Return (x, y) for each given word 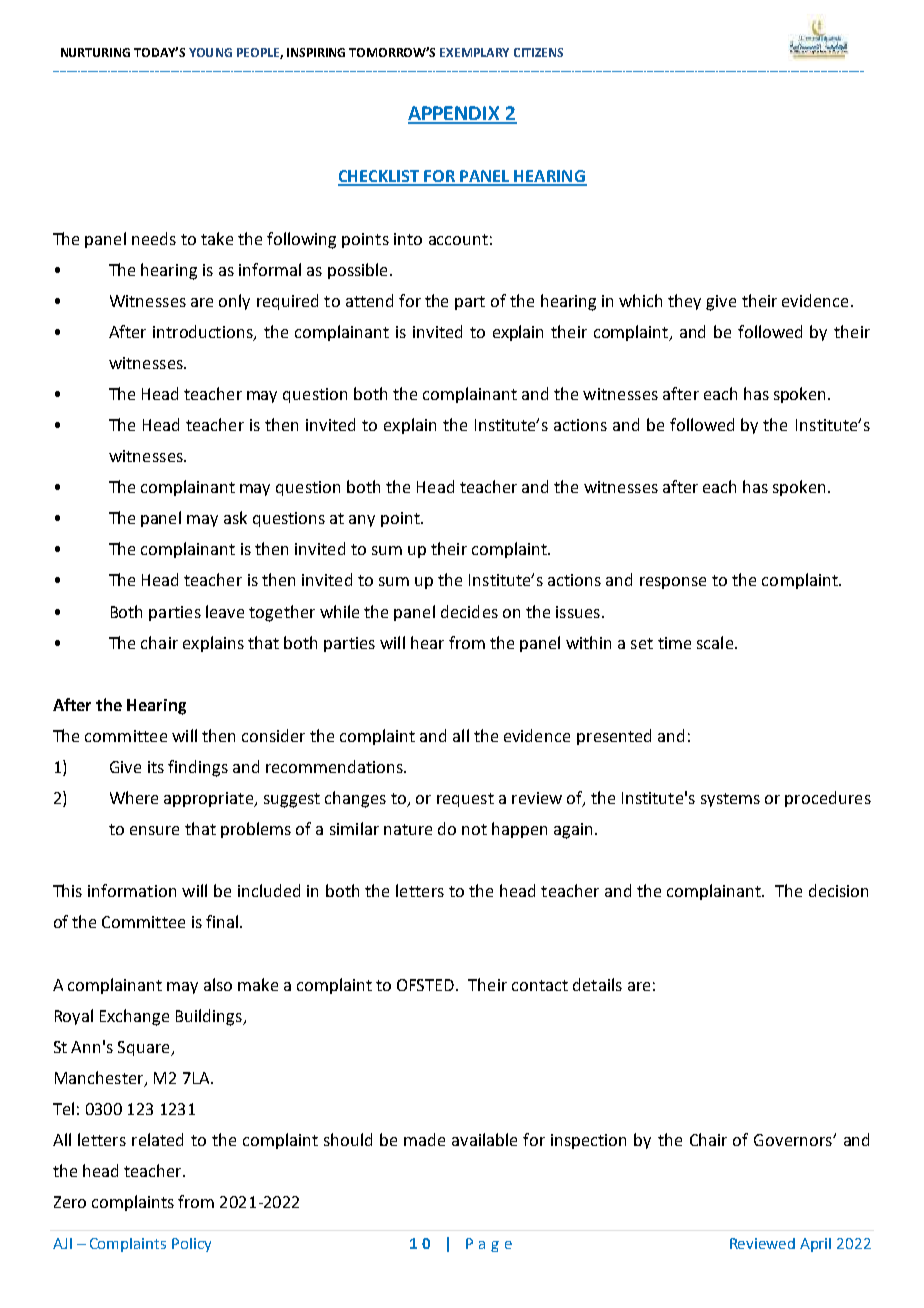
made (424, 1139)
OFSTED (427, 985)
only (234, 302)
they (684, 302)
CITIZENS (538, 52)
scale (715, 642)
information (132, 890)
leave (225, 611)
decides (469, 611)
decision (838, 890)
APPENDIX (455, 114)
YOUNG (210, 52)
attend (369, 300)
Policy (191, 1245)
